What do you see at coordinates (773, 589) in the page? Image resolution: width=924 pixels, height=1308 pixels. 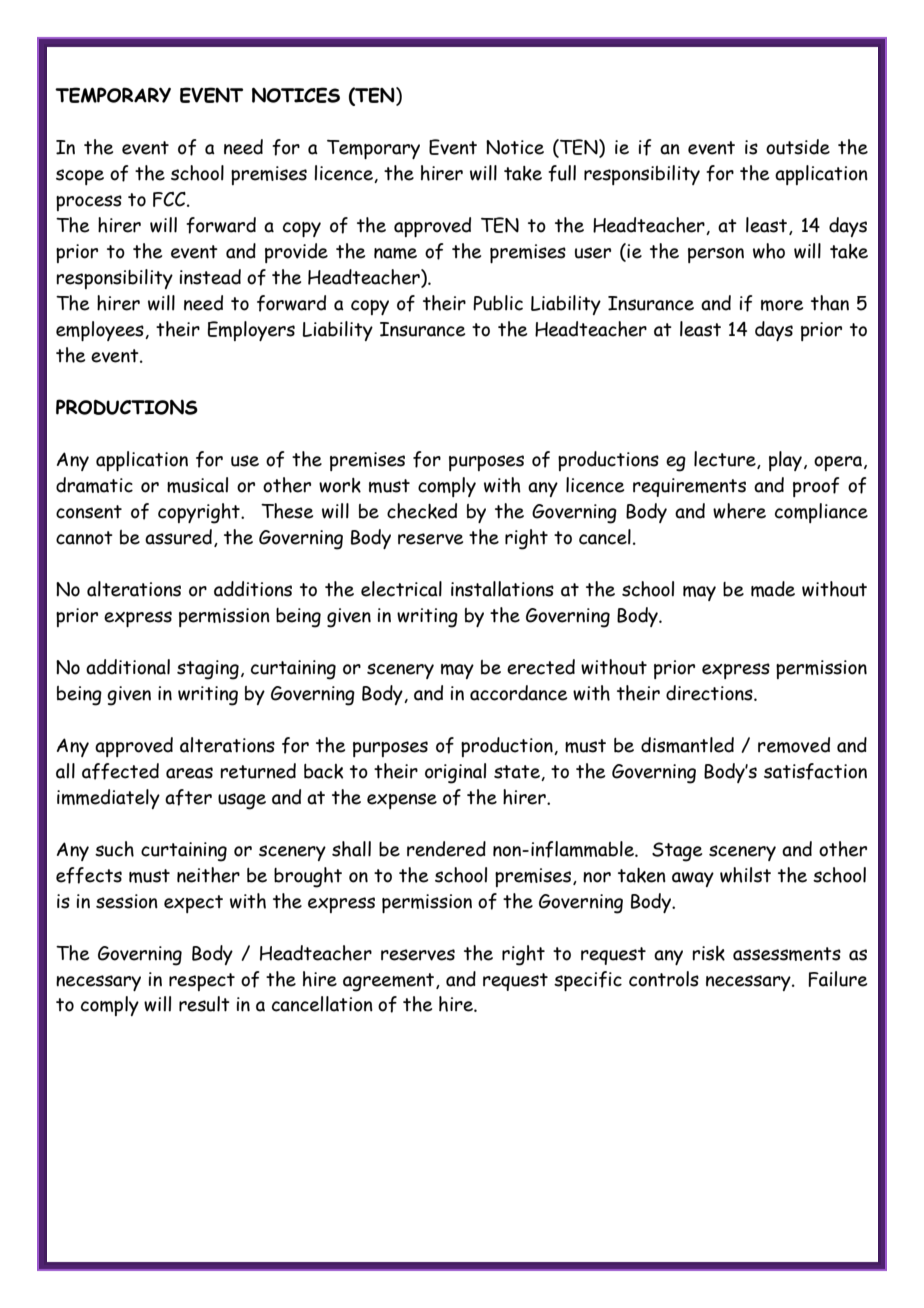 I see `made` at bounding box center [773, 589].
